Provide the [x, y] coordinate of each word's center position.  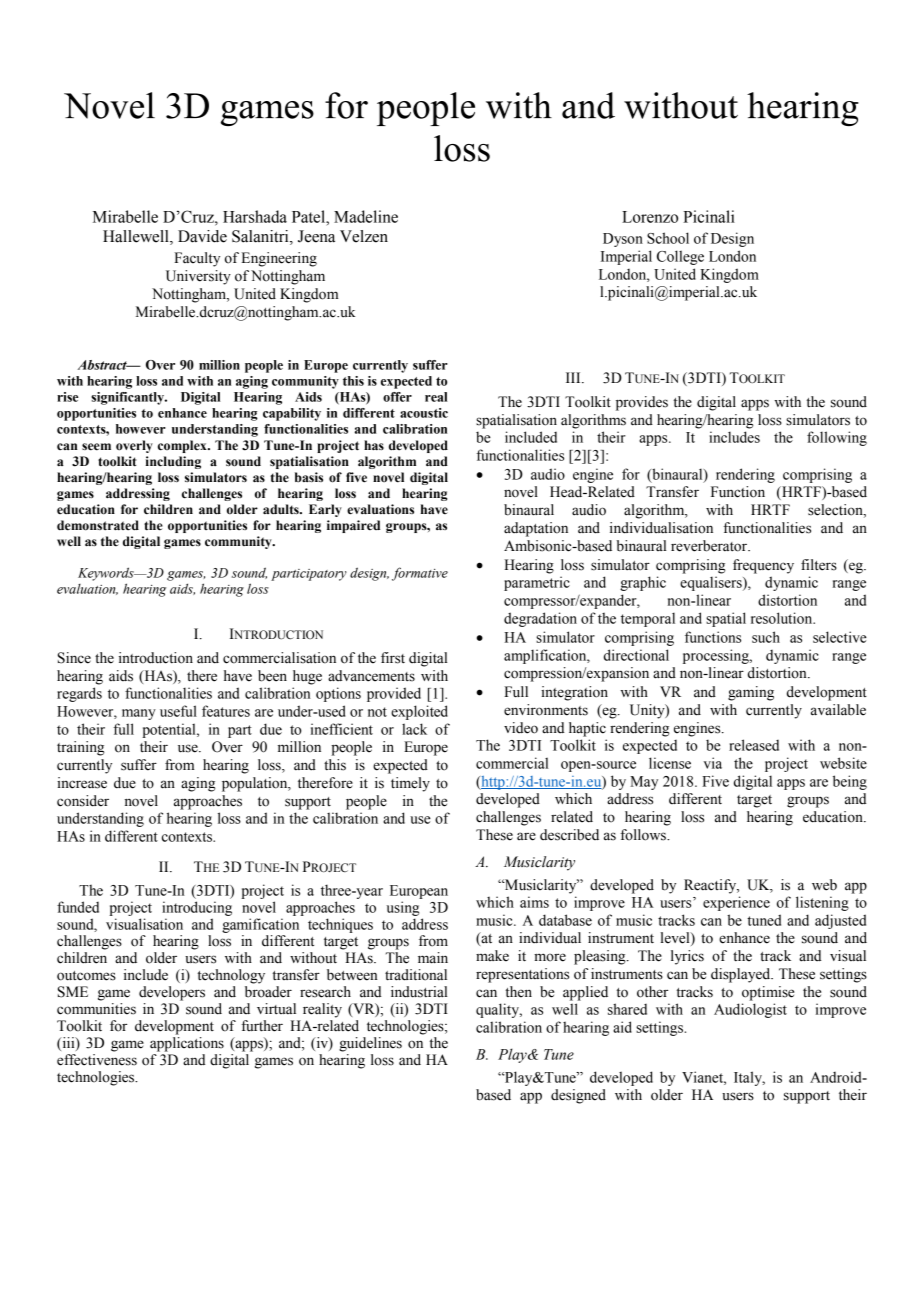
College [680, 257]
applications [187, 1044]
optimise [768, 993]
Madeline [366, 216]
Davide [202, 236]
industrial [419, 992]
